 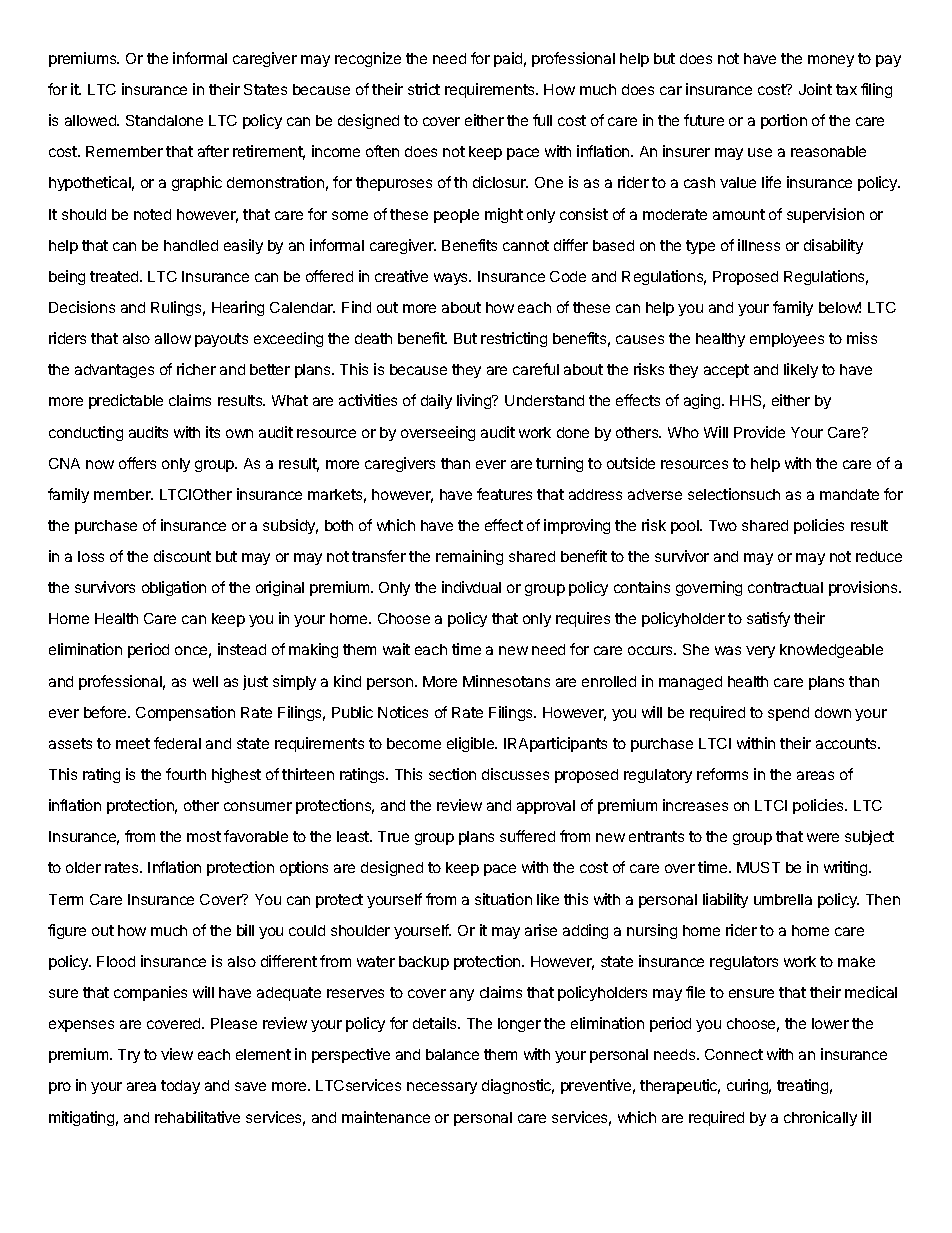 What do you see at coordinates (815, 89) in the screenshot?
I see `Joint` at bounding box center [815, 89].
